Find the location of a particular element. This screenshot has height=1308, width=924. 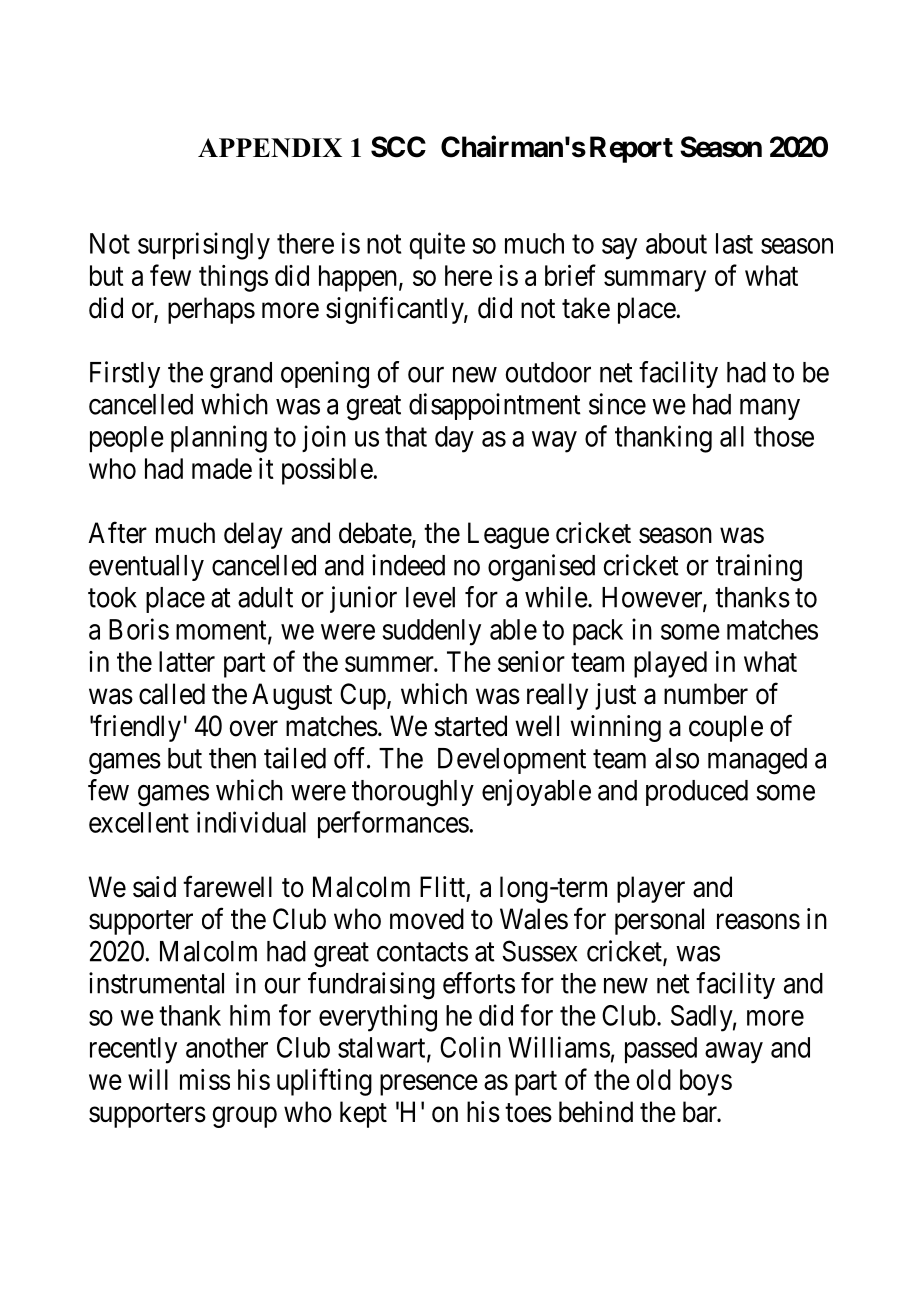

APPENDIX is located at coordinates (270, 148).
